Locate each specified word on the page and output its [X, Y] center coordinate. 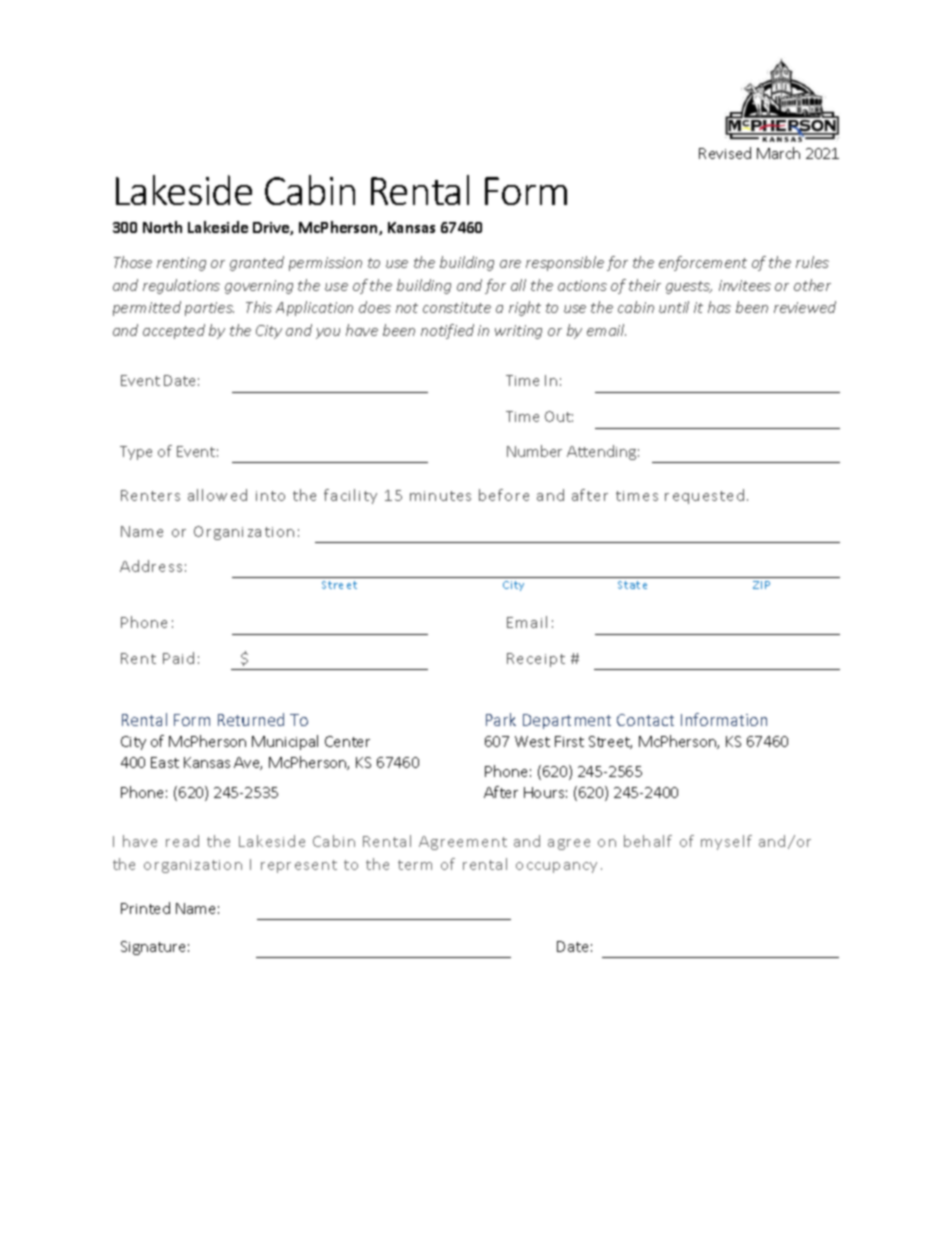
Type [136, 453]
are [510, 264]
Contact [645, 720]
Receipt [536, 660]
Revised [725, 153]
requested [704, 496]
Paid [178, 658]
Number [534, 451]
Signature [153, 948]
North [162, 227]
